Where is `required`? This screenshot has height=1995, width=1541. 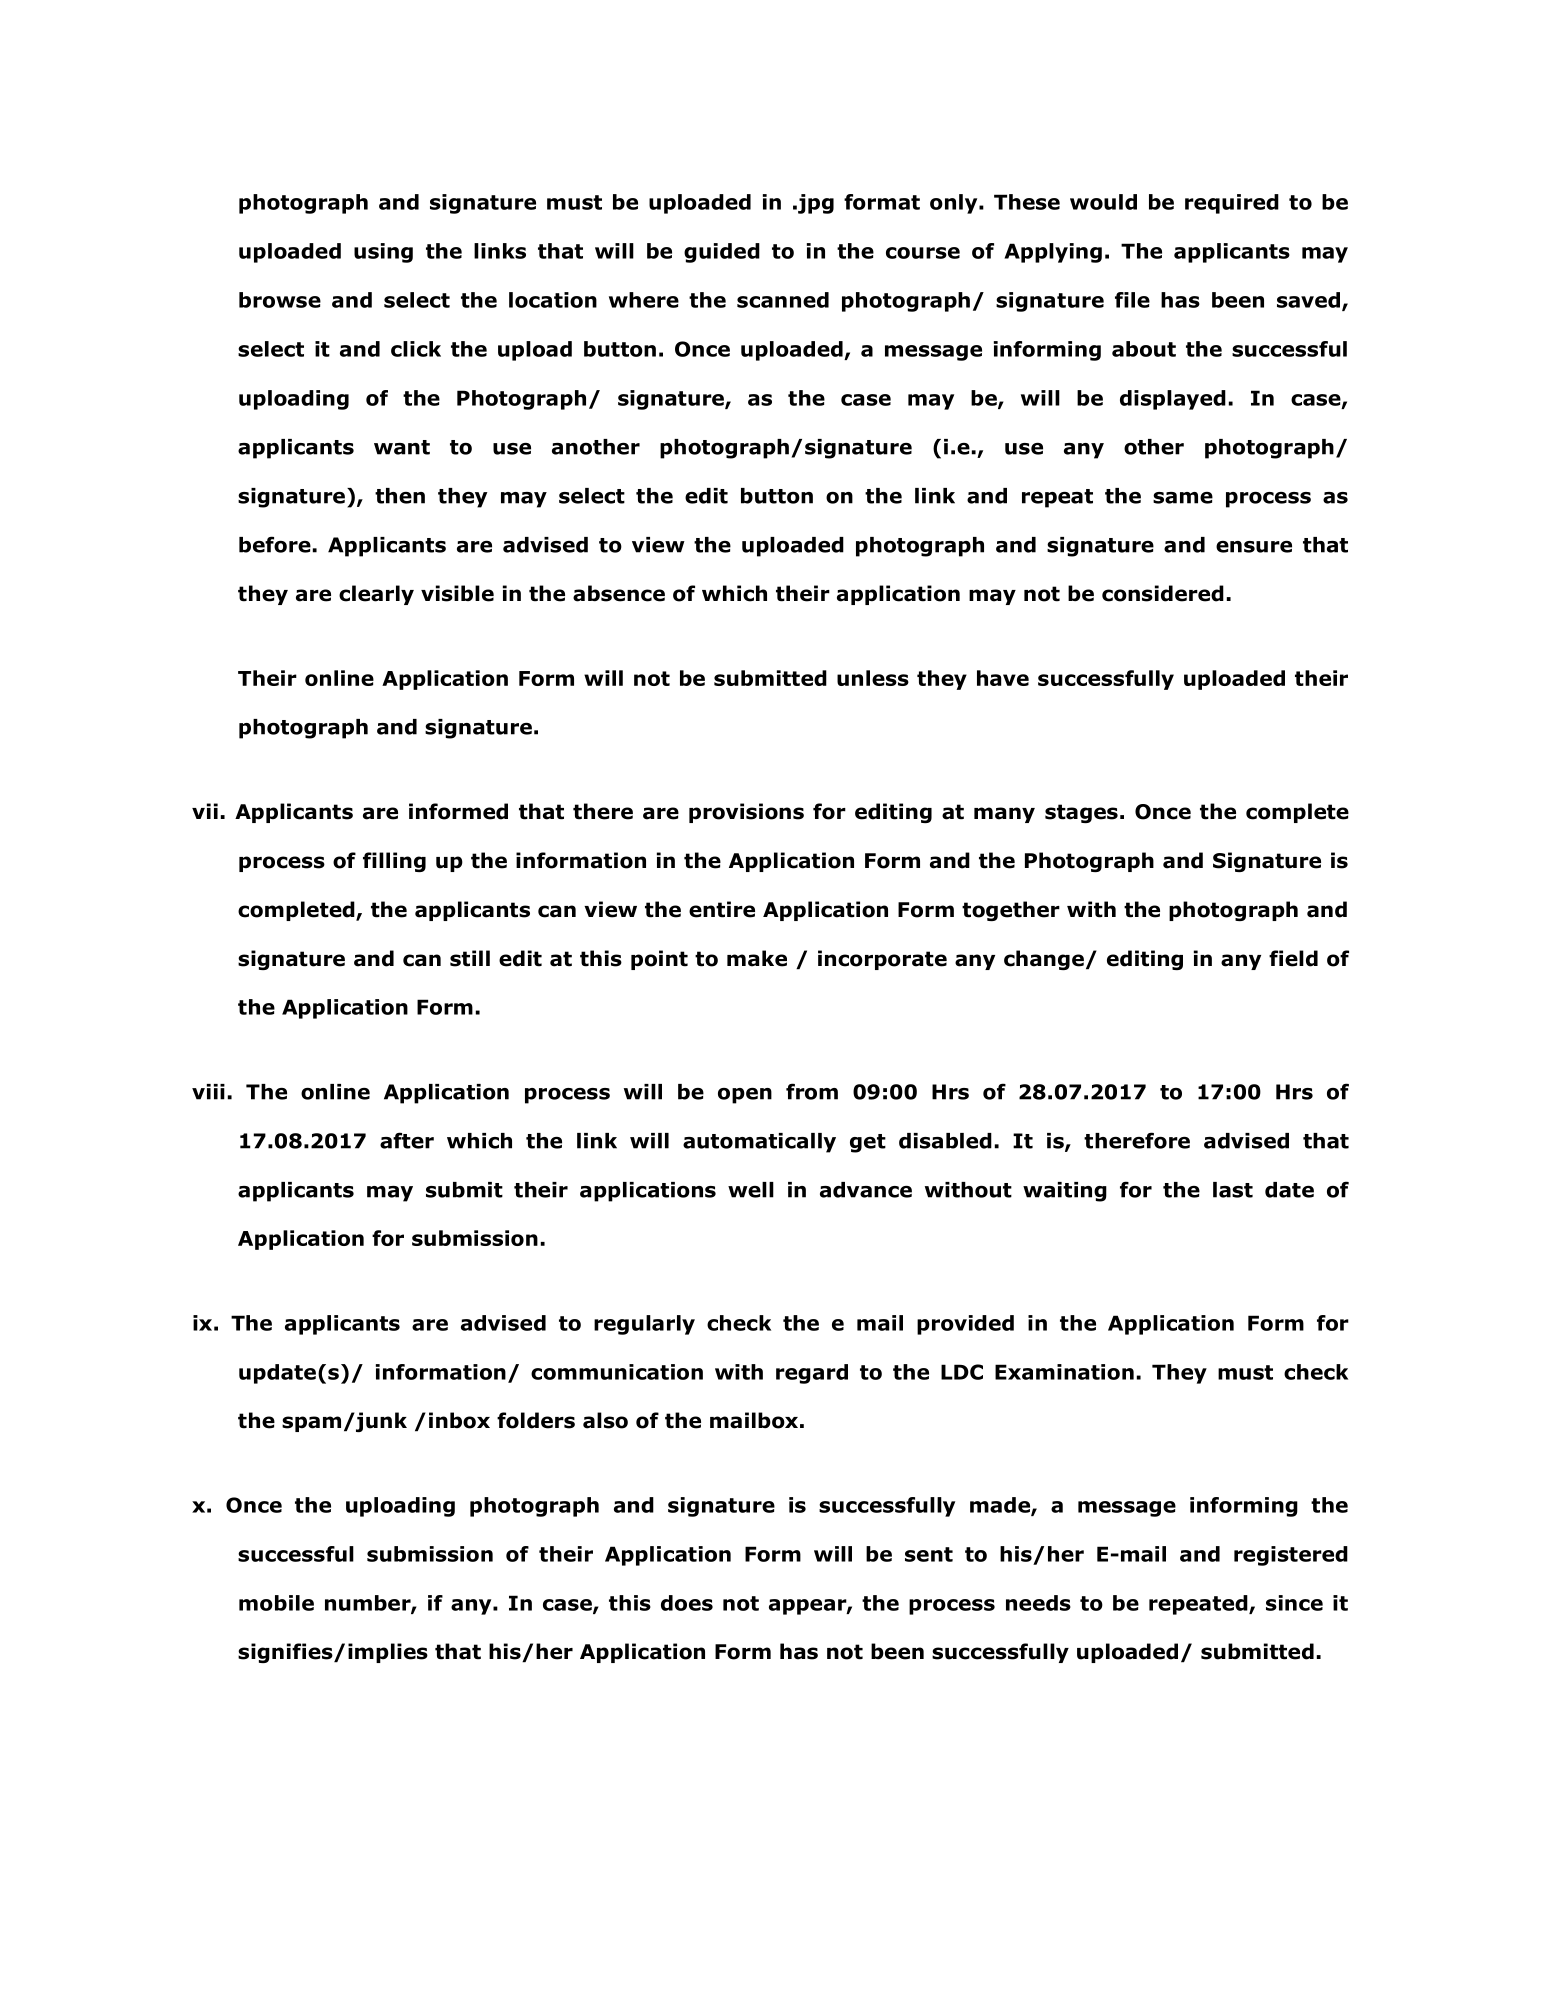 required is located at coordinates (1232, 204).
